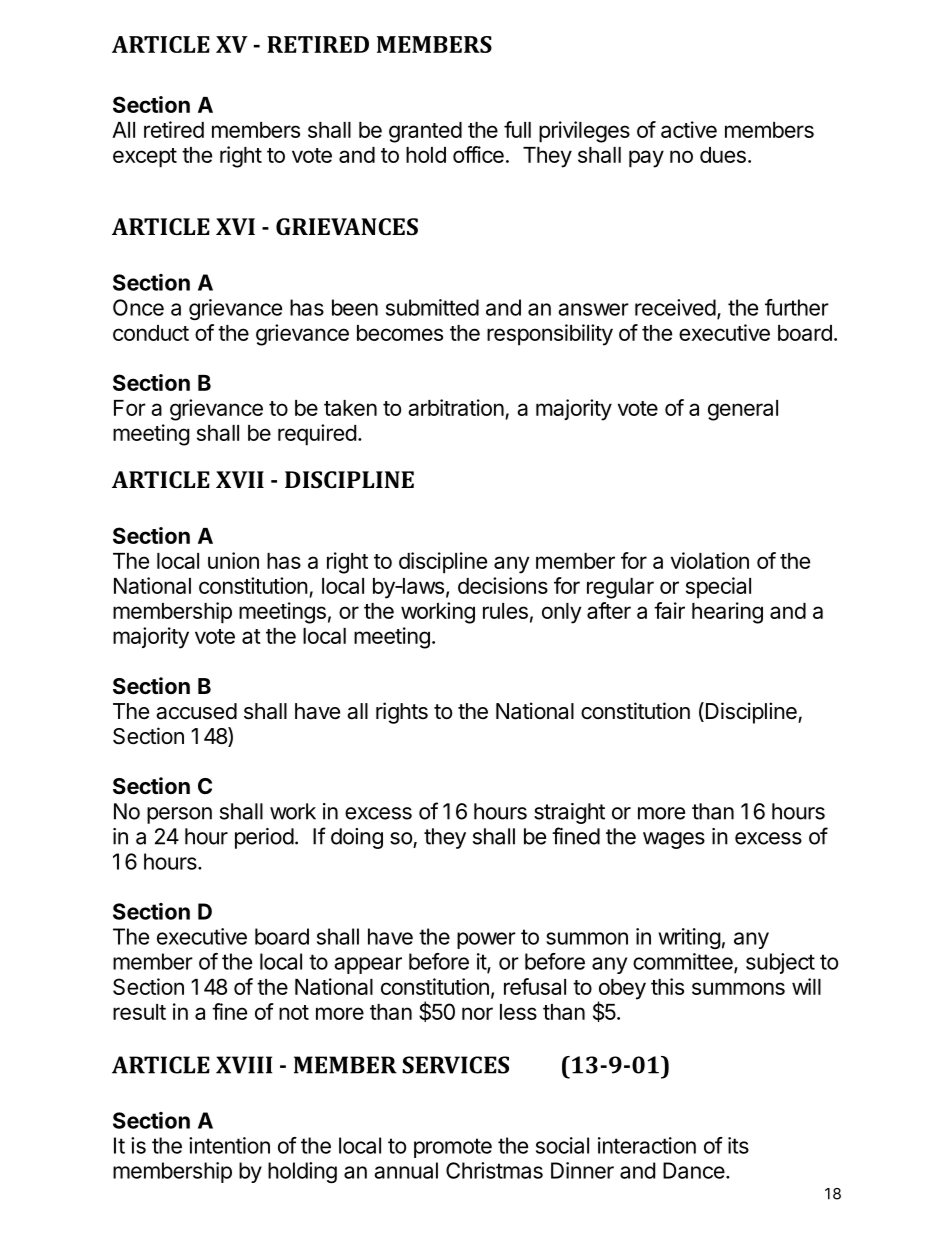  I want to click on except, so click(145, 158).
